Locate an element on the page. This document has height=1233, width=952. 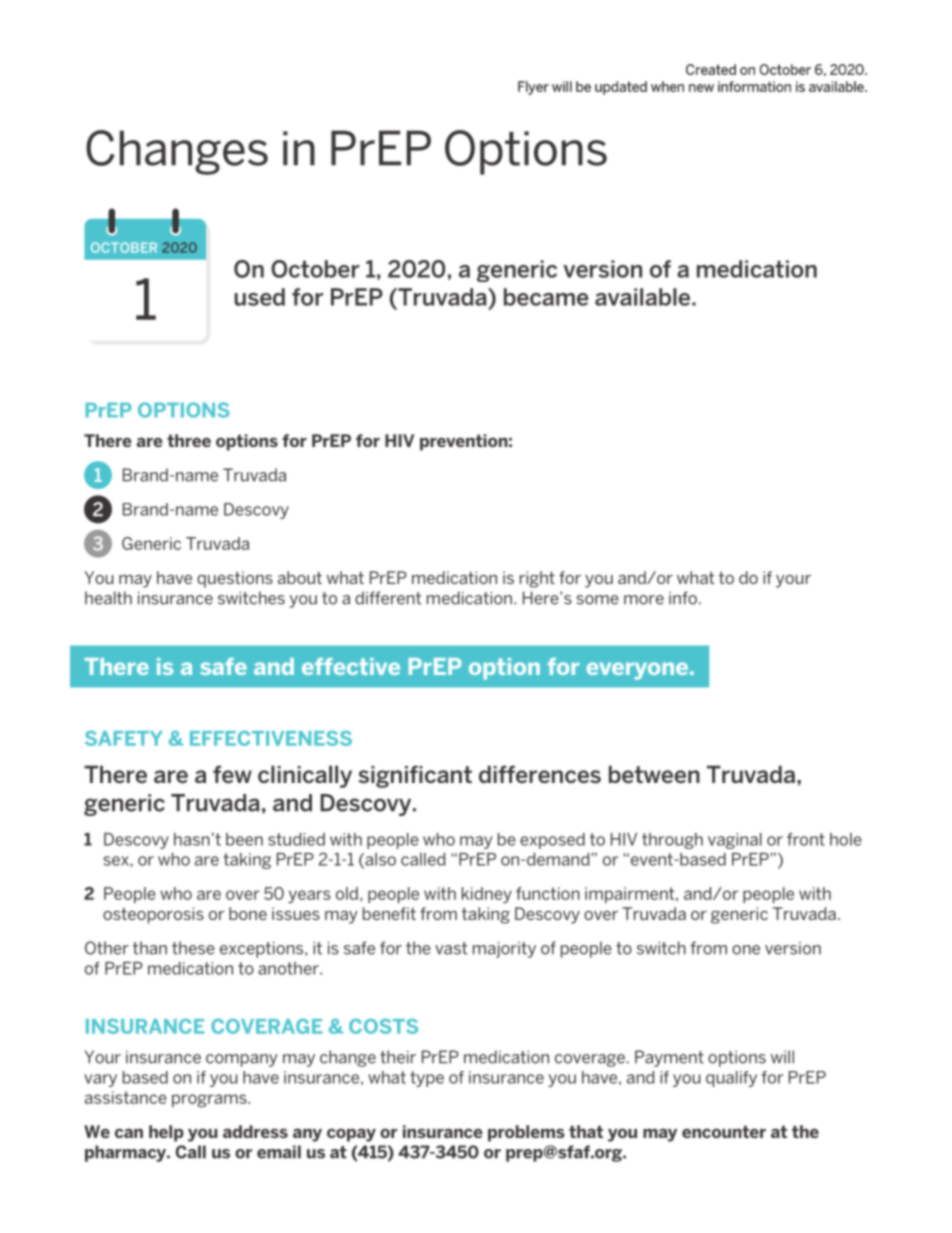
became is located at coordinates (546, 297).
